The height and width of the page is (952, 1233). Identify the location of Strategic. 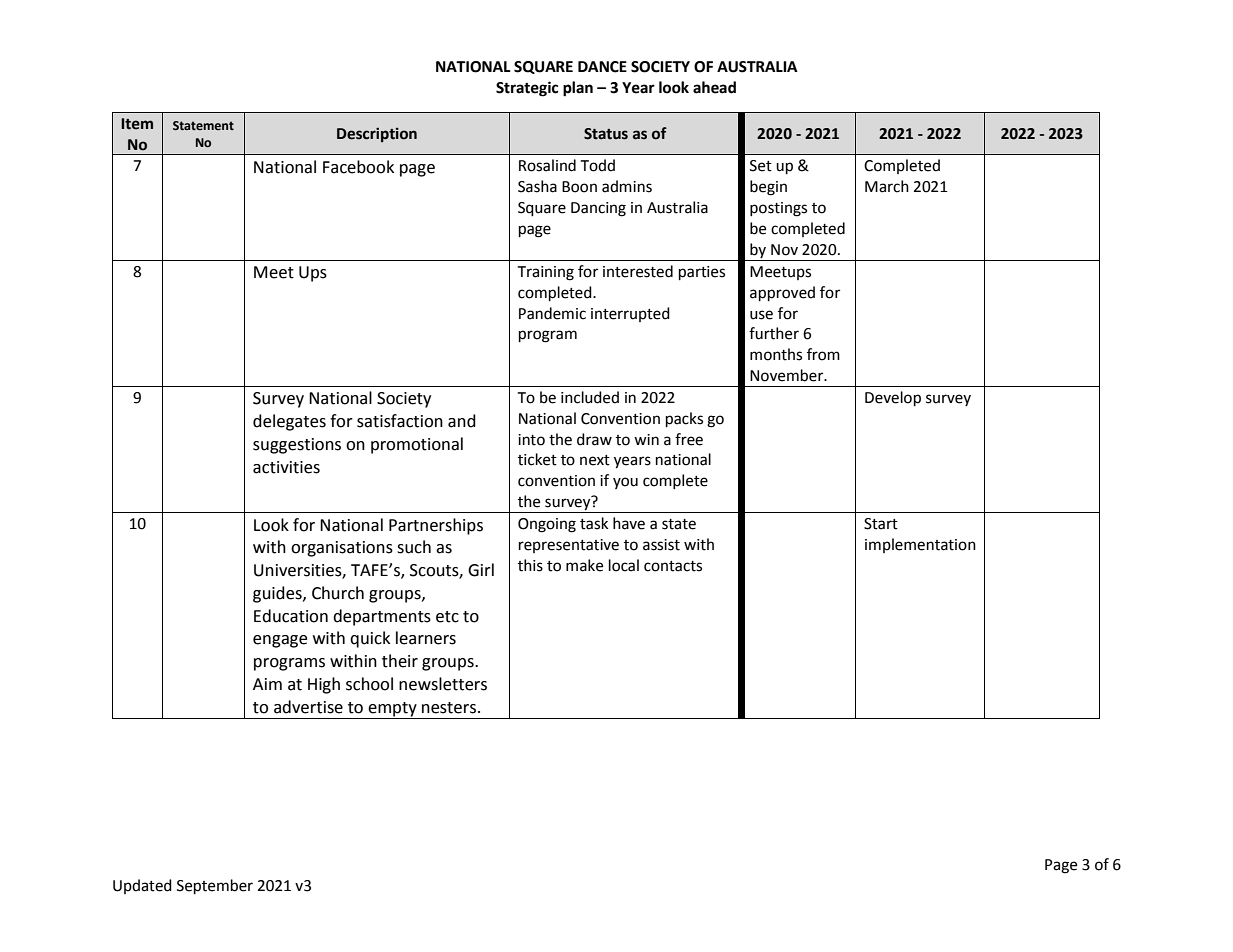
(527, 89).
